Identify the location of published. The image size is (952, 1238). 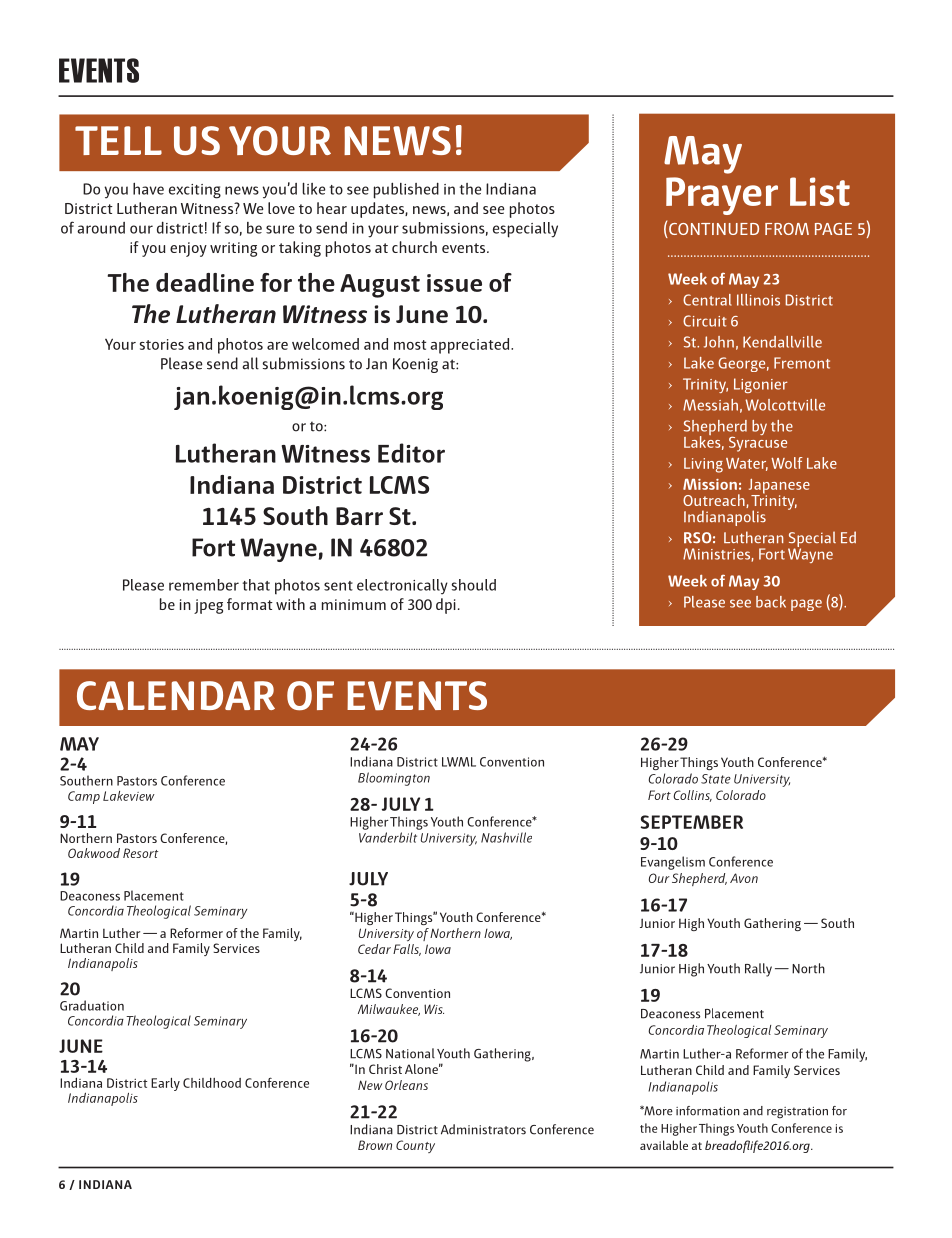
(406, 190).
